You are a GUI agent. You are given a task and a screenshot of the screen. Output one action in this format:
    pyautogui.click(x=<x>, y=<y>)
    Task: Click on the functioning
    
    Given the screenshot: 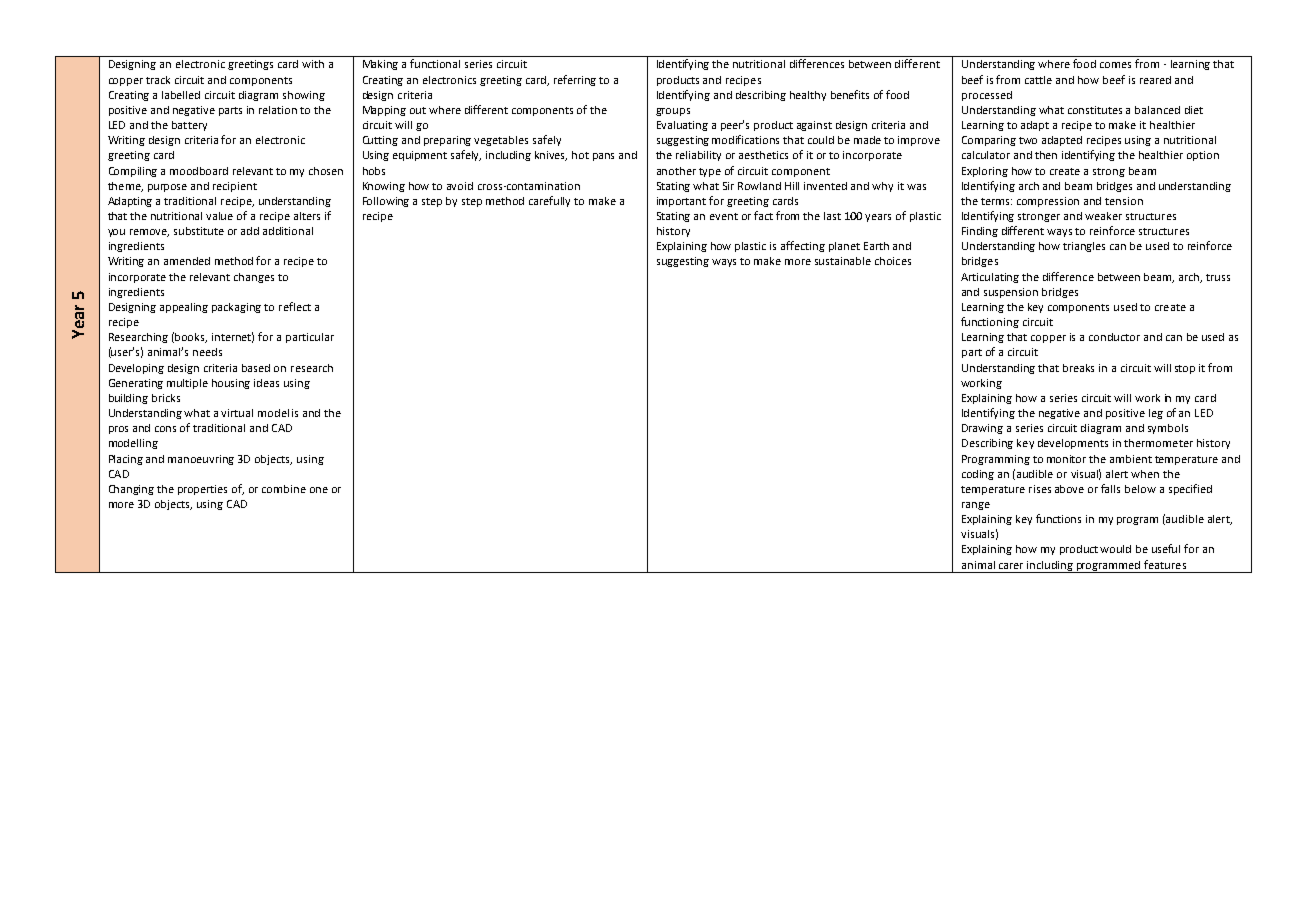 What is the action you would take?
    pyautogui.click(x=990, y=322)
